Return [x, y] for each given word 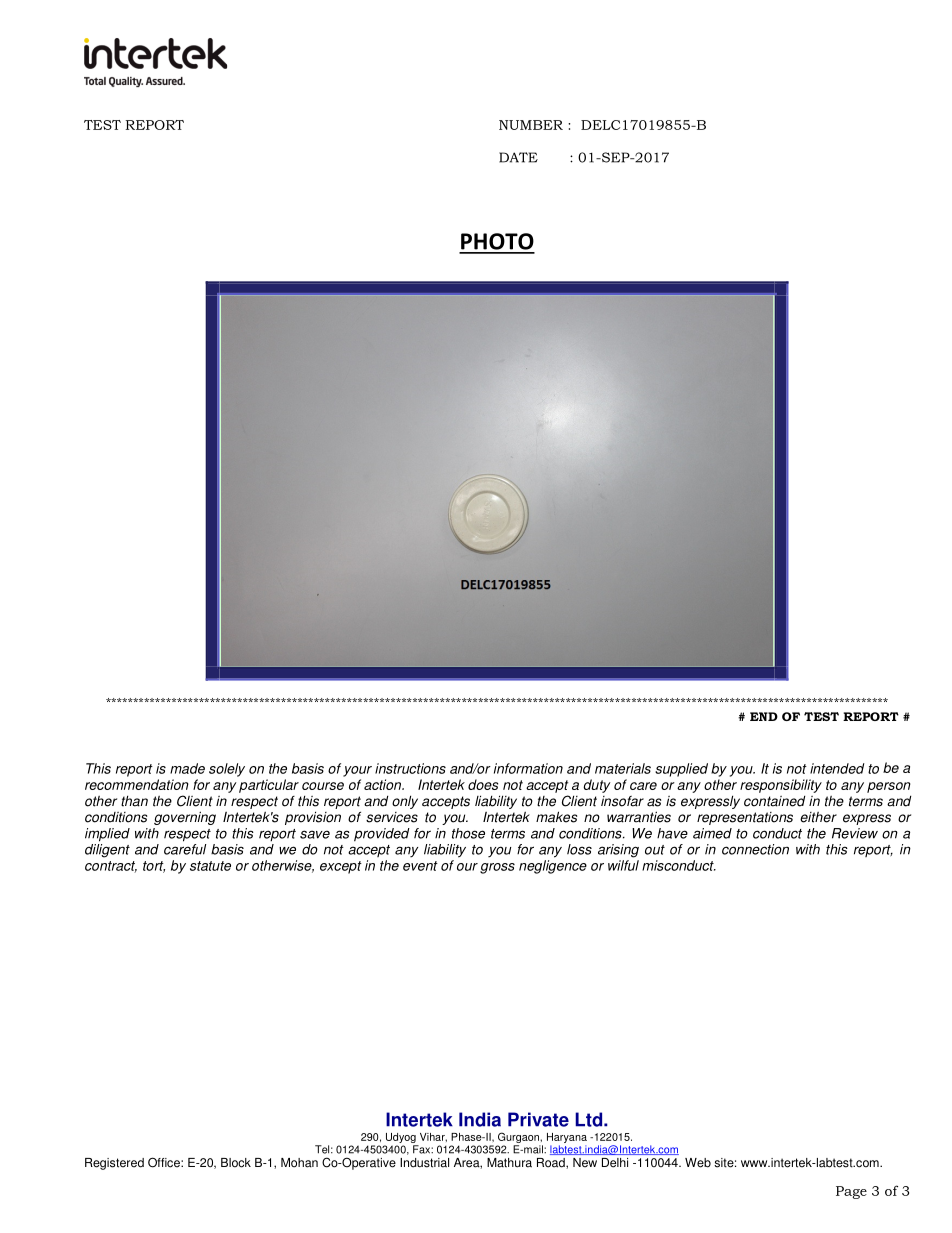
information [528, 768]
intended [837, 768]
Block [236, 1163]
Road [552, 1163]
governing [185, 818]
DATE [518, 157]
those [468, 833]
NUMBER [531, 125]
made [187, 768]
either [818, 817]
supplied [681, 770]
